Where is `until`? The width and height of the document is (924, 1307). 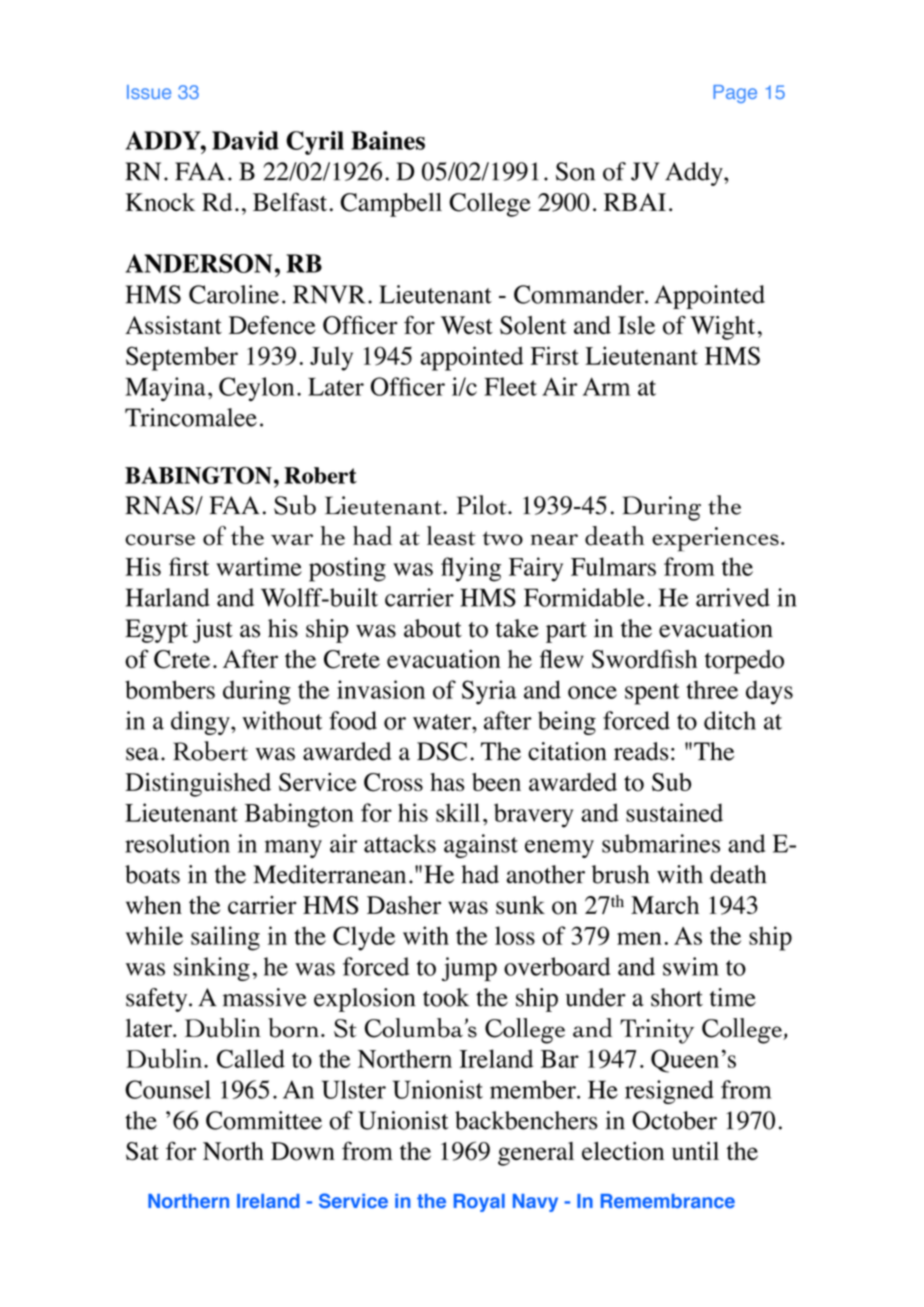
until is located at coordinates (695, 1151).
